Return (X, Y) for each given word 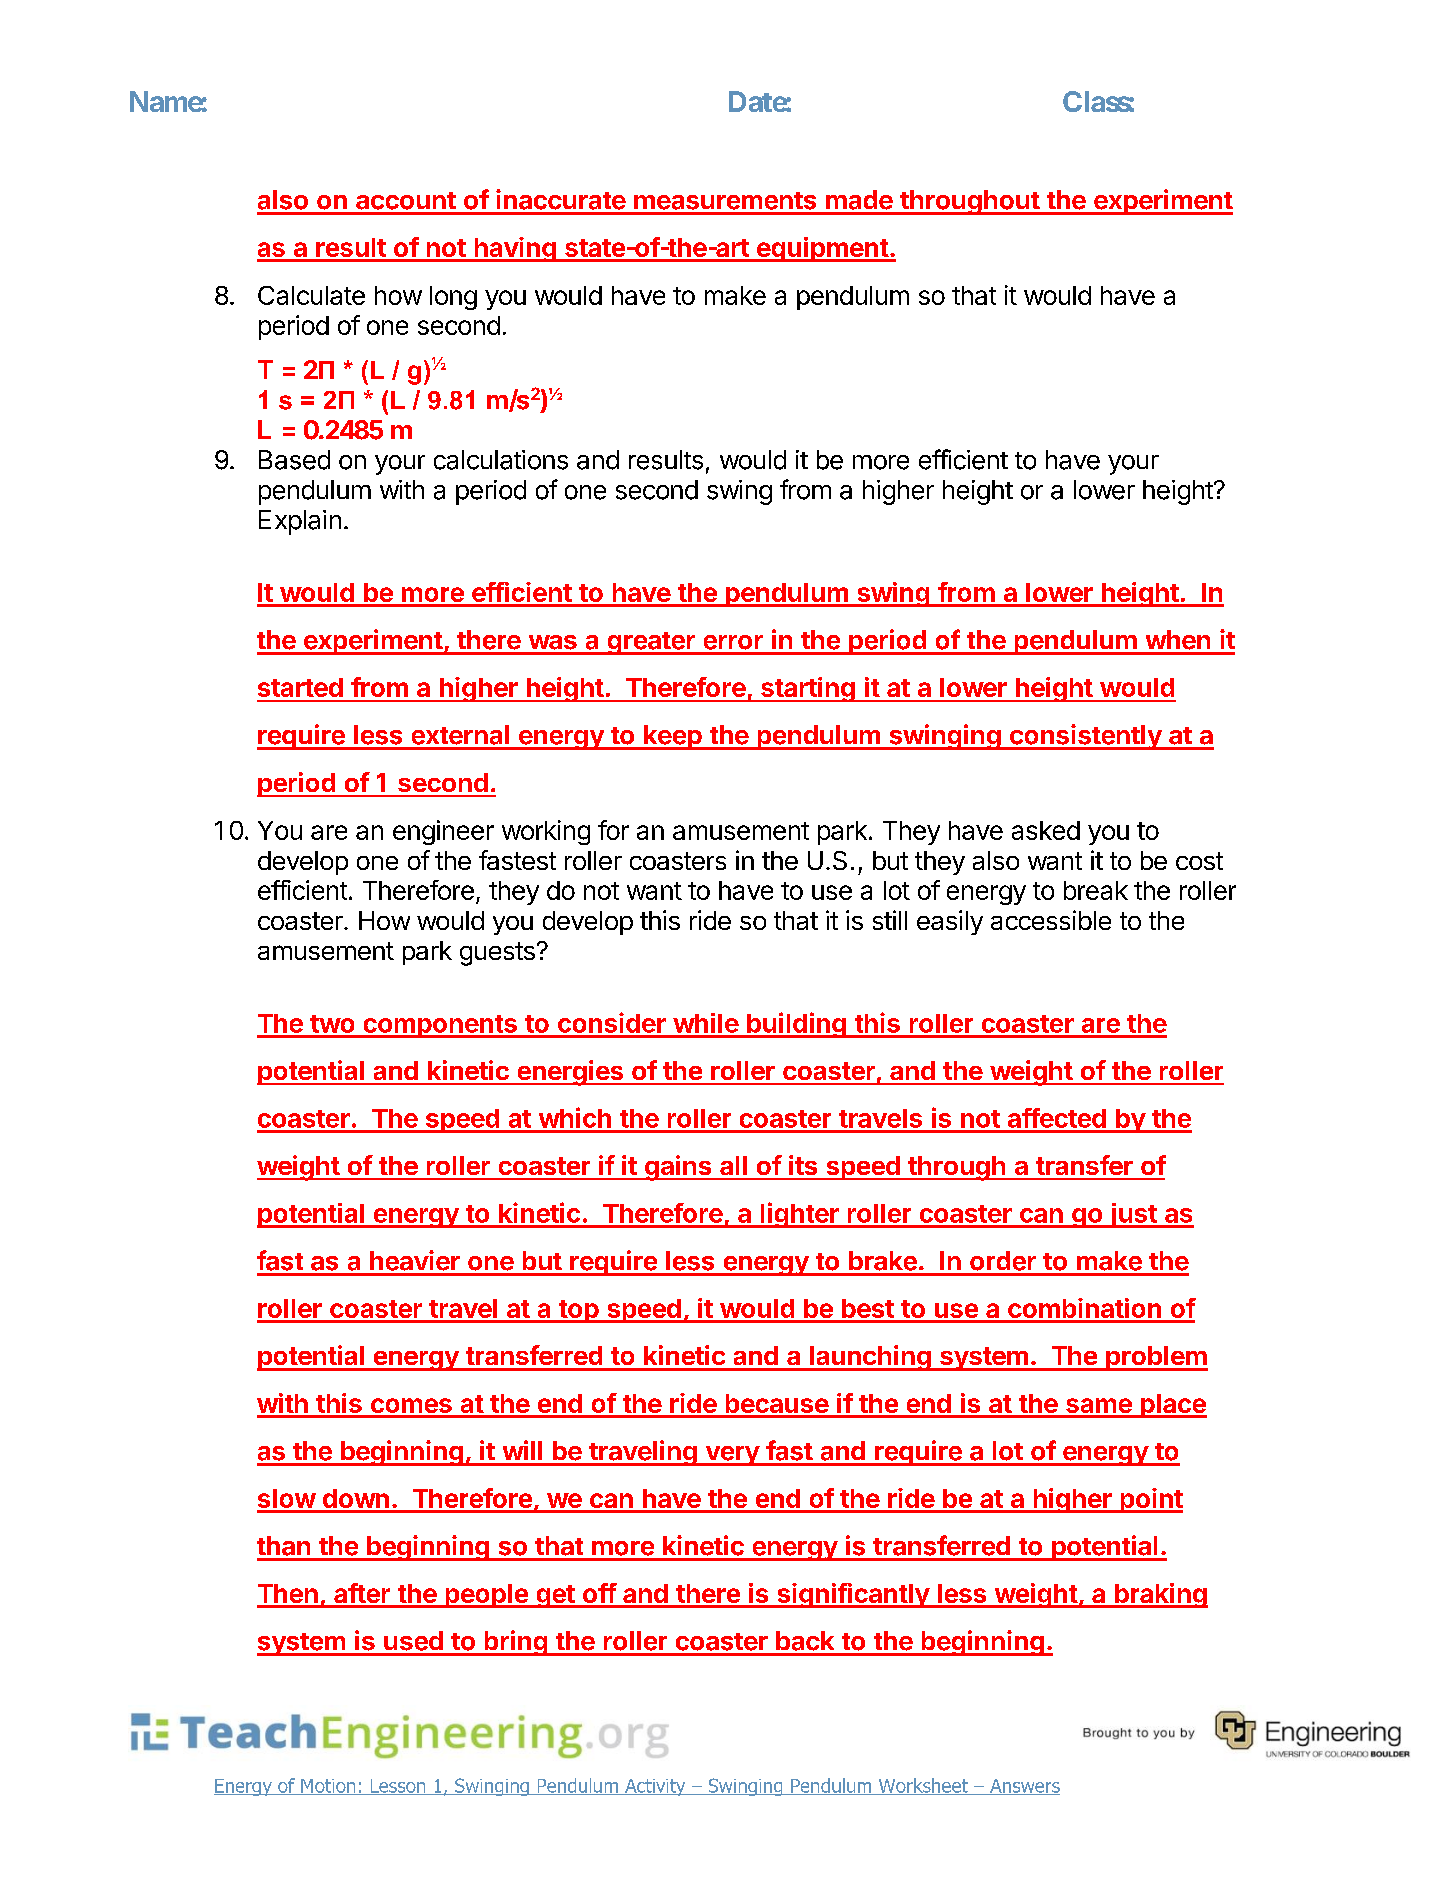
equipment (822, 249)
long (453, 298)
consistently (1085, 737)
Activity (655, 1787)
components (440, 1026)
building (796, 1025)
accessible (1051, 920)
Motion (328, 1787)
